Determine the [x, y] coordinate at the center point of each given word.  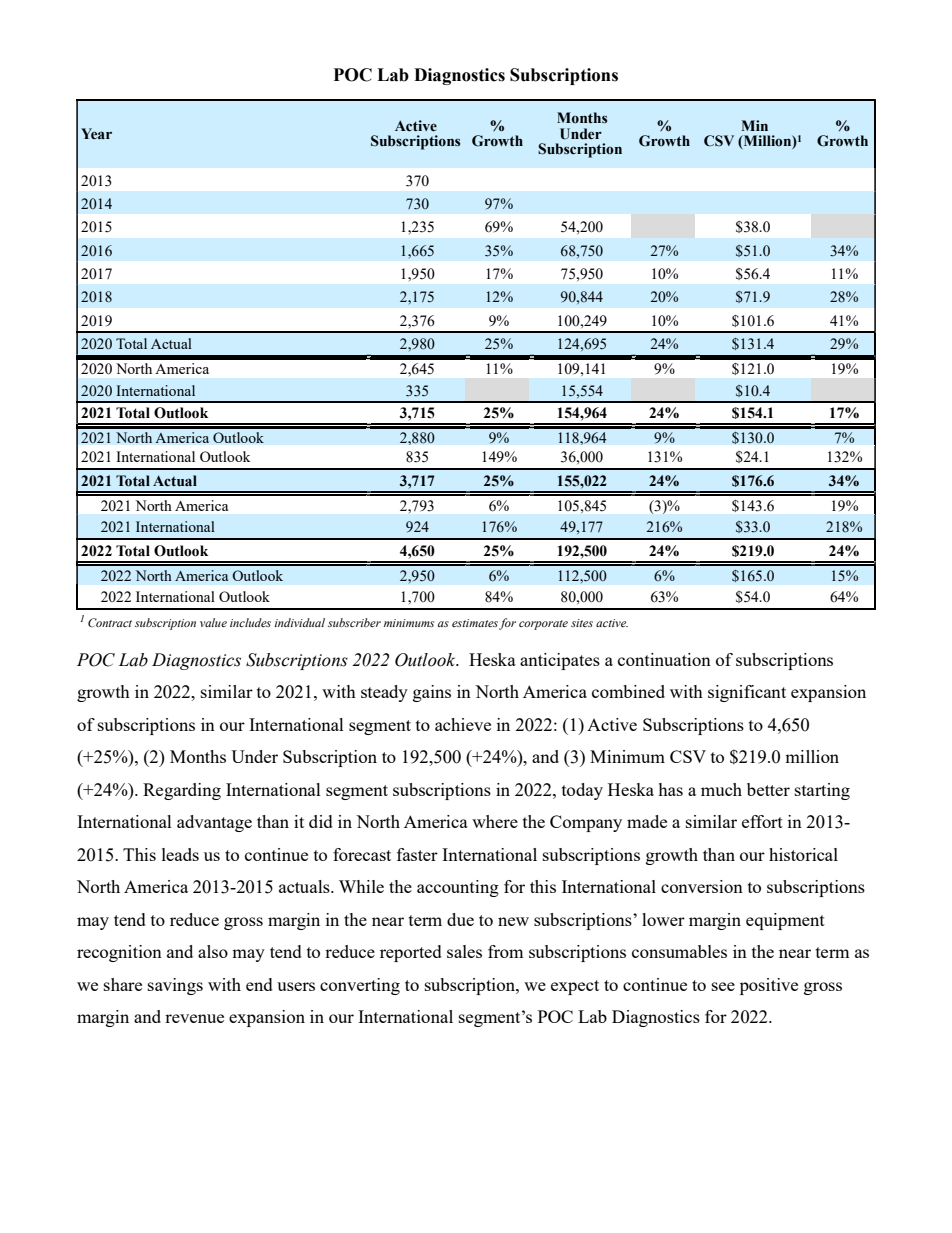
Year [96, 134]
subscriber [354, 622]
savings [175, 986]
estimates [475, 623]
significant [747, 693]
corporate [543, 625]
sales [464, 951]
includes [250, 622]
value [213, 622]
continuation [664, 659]
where [495, 821]
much [721, 789]
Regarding [182, 791]
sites [582, 623]
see [723, 986]
